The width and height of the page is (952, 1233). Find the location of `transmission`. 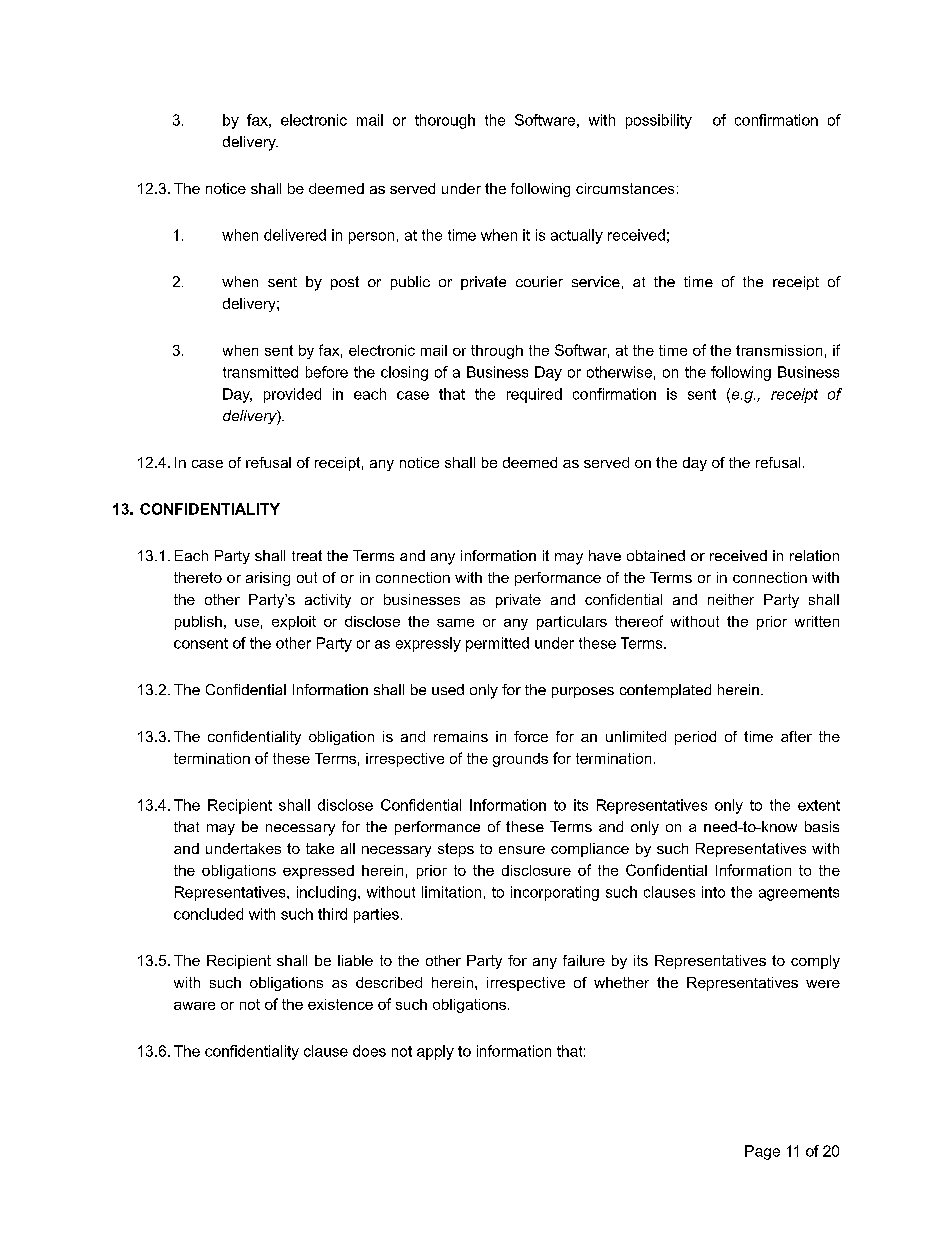

transmission is located at coordinates (779, 350).
